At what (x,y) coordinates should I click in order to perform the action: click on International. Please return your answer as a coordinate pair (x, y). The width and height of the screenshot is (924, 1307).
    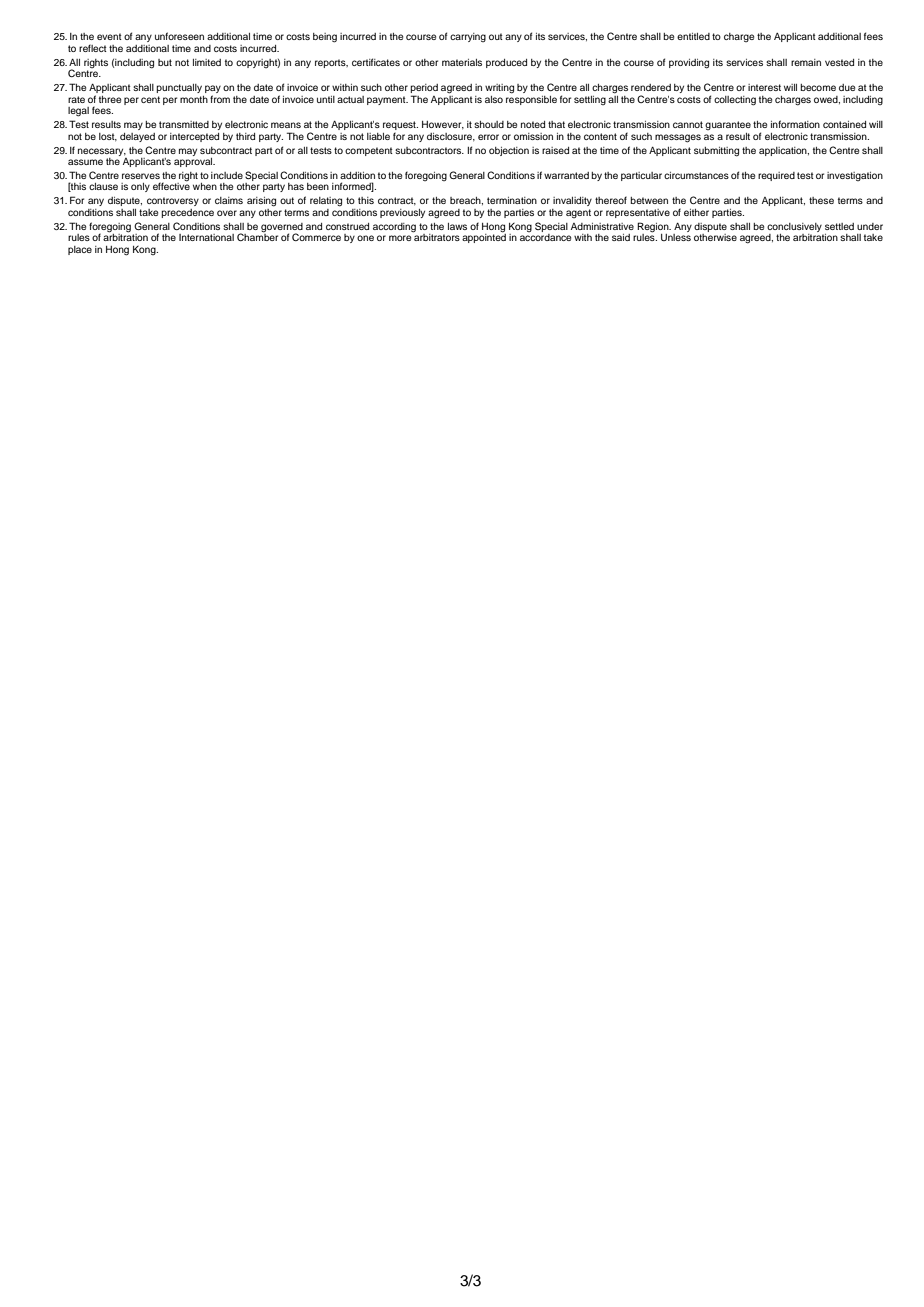
    Looking at the image, I should click on (206, 237).
